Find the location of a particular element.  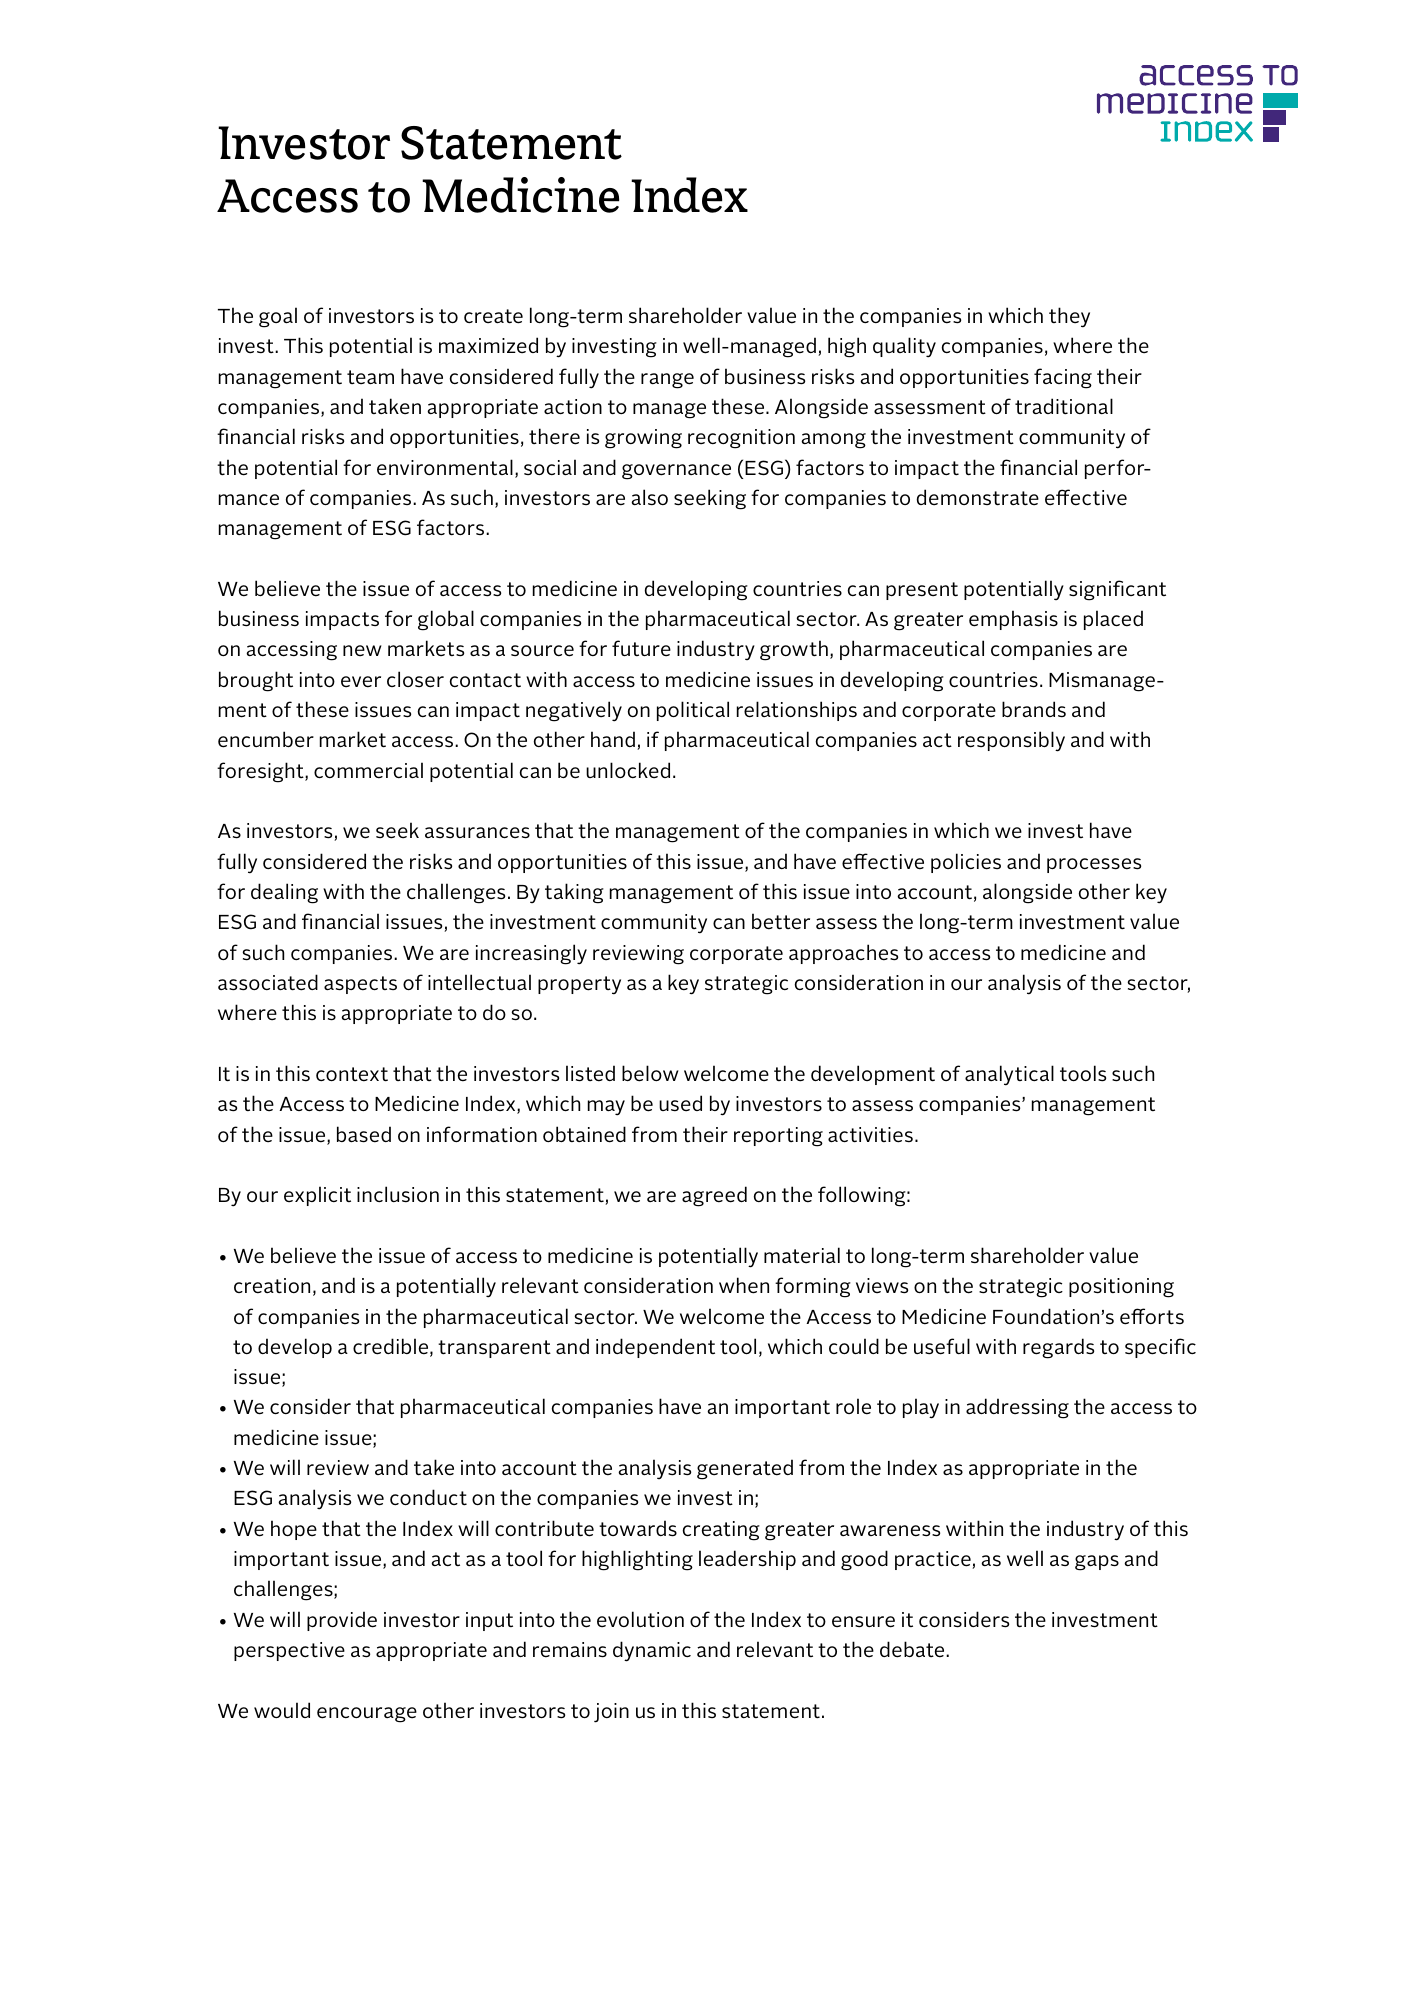

dynamic is located at coordinates (652, 1651).
